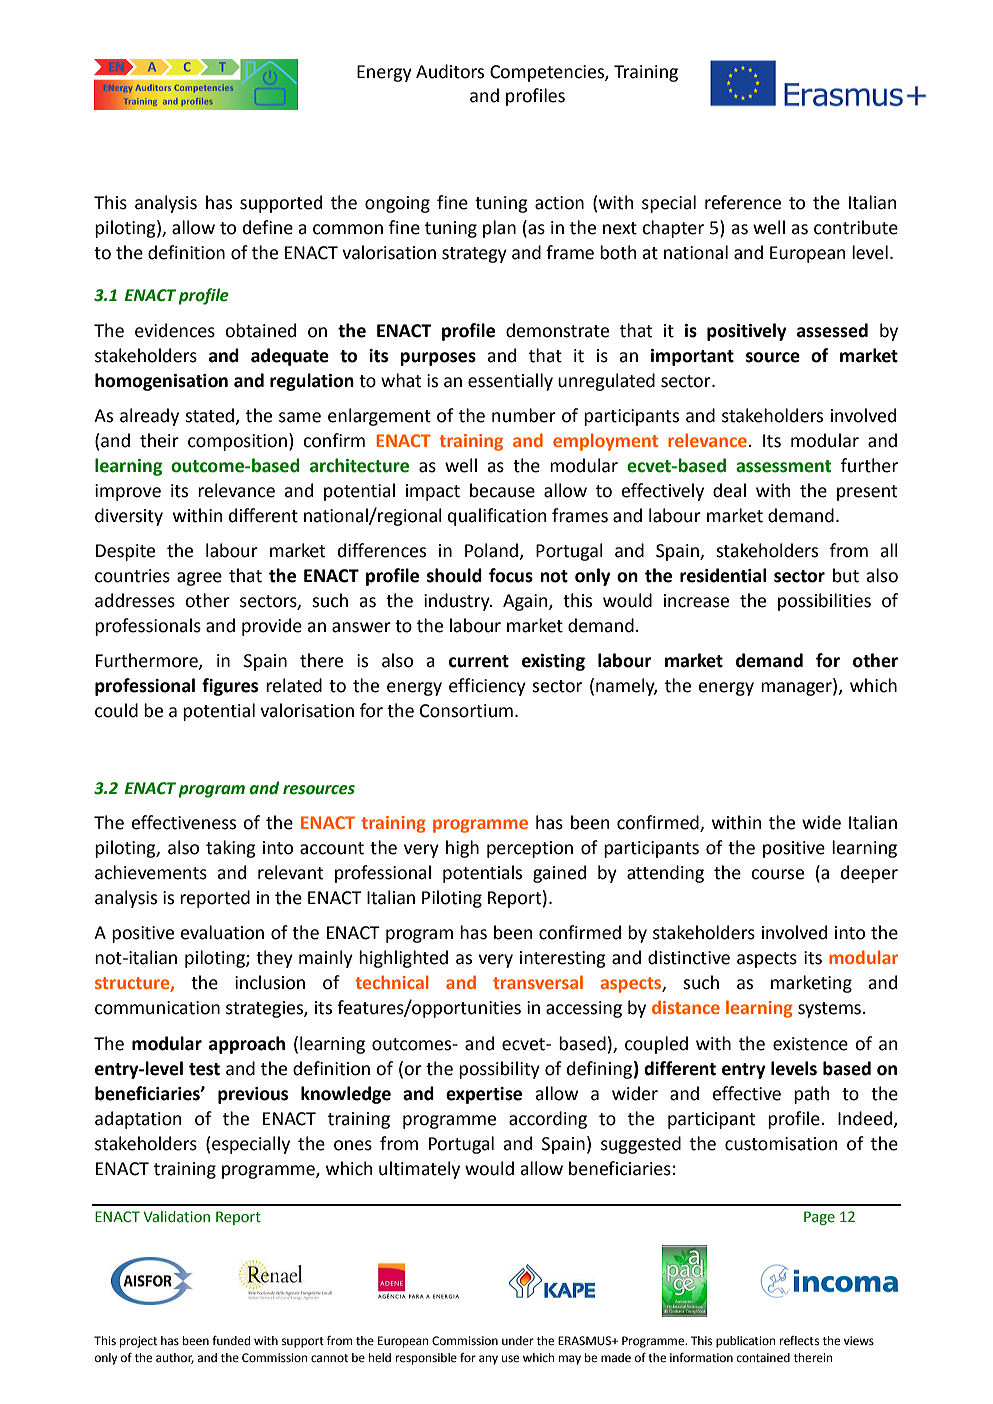  Describe the element at coordinates (199, 579) in the page. I see `agree` at that location.
